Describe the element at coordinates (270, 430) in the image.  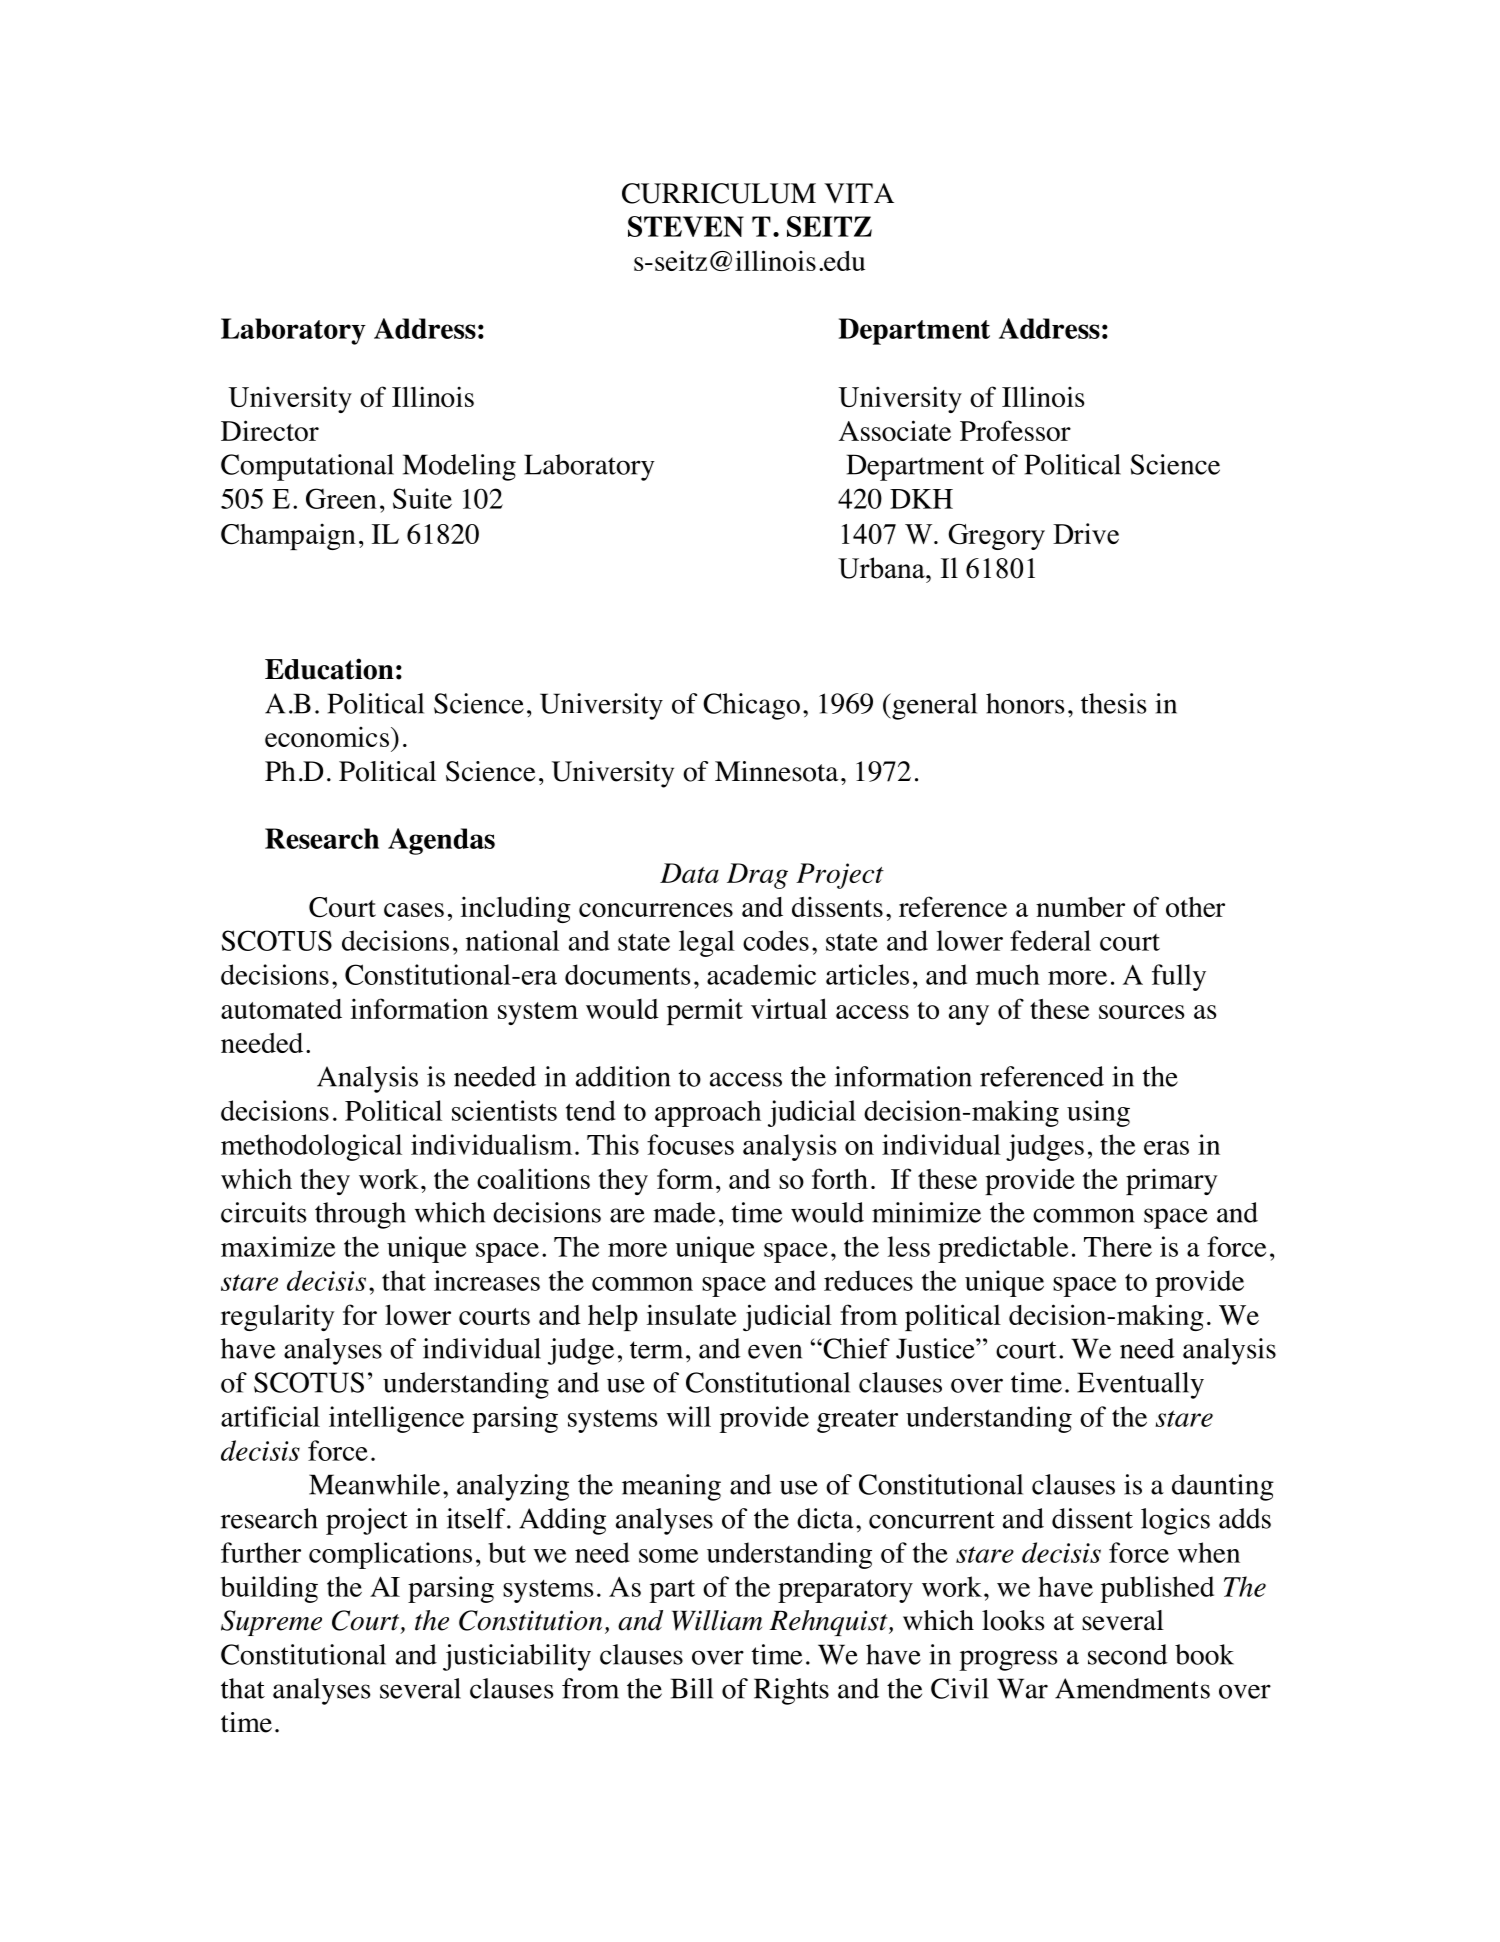
I see `Director` at that location.
